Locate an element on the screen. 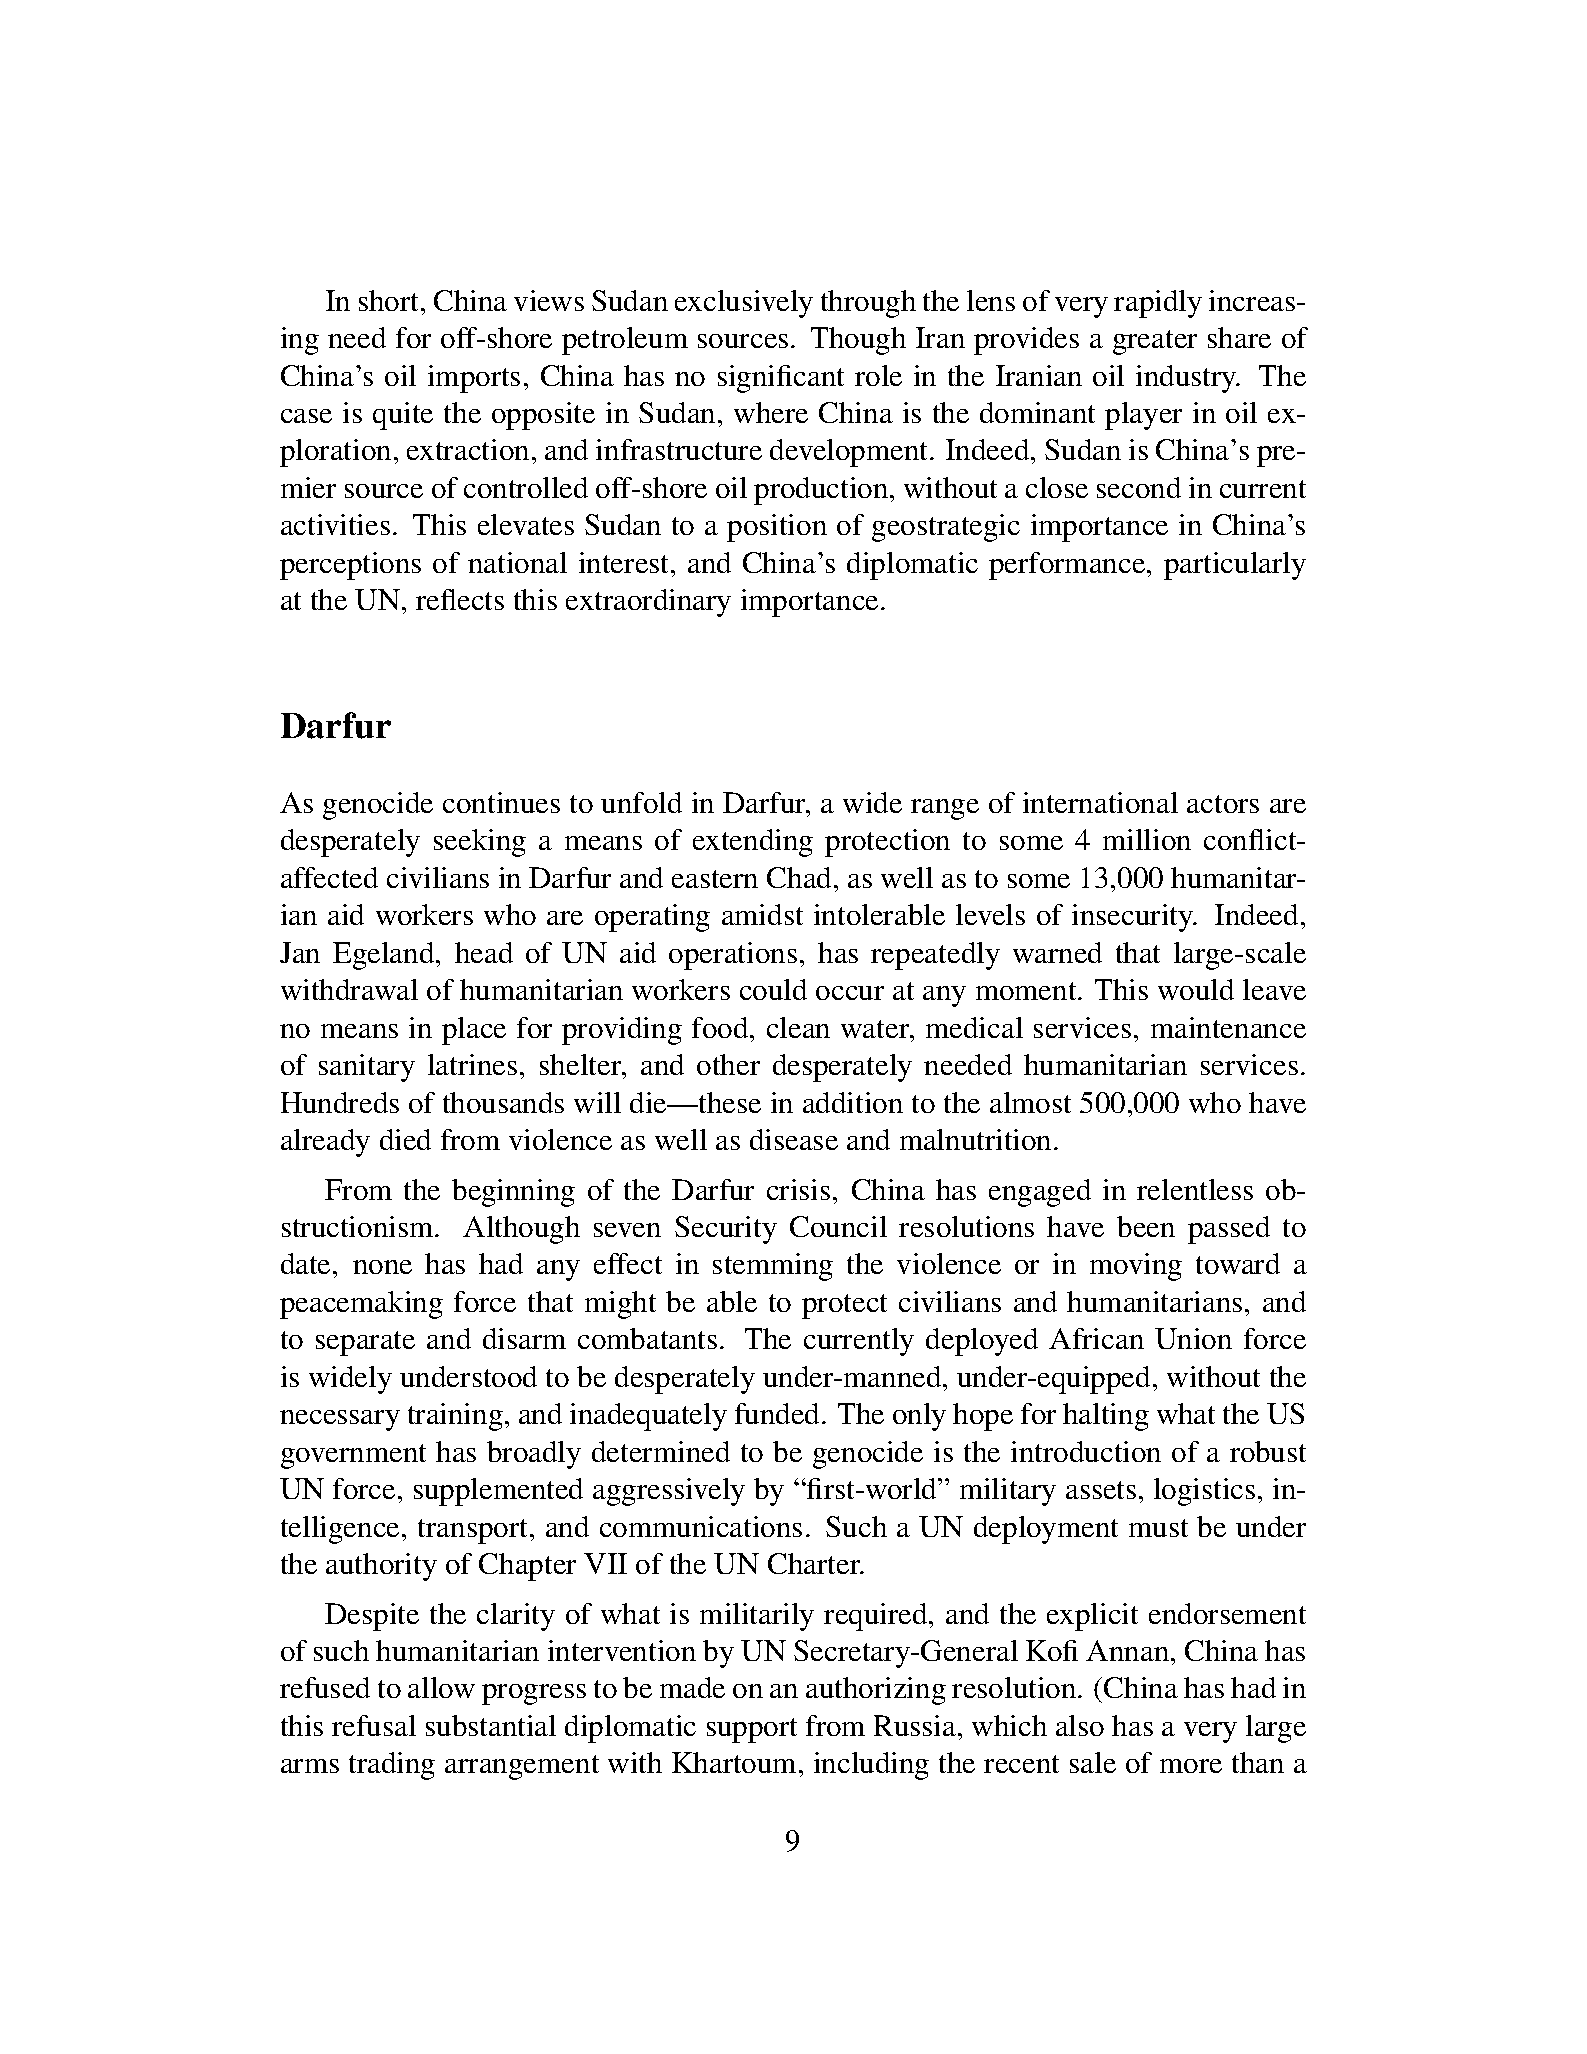 The height and width of the screenshot is (2054, 1587). greater is located at coordinates (1155, 342).
